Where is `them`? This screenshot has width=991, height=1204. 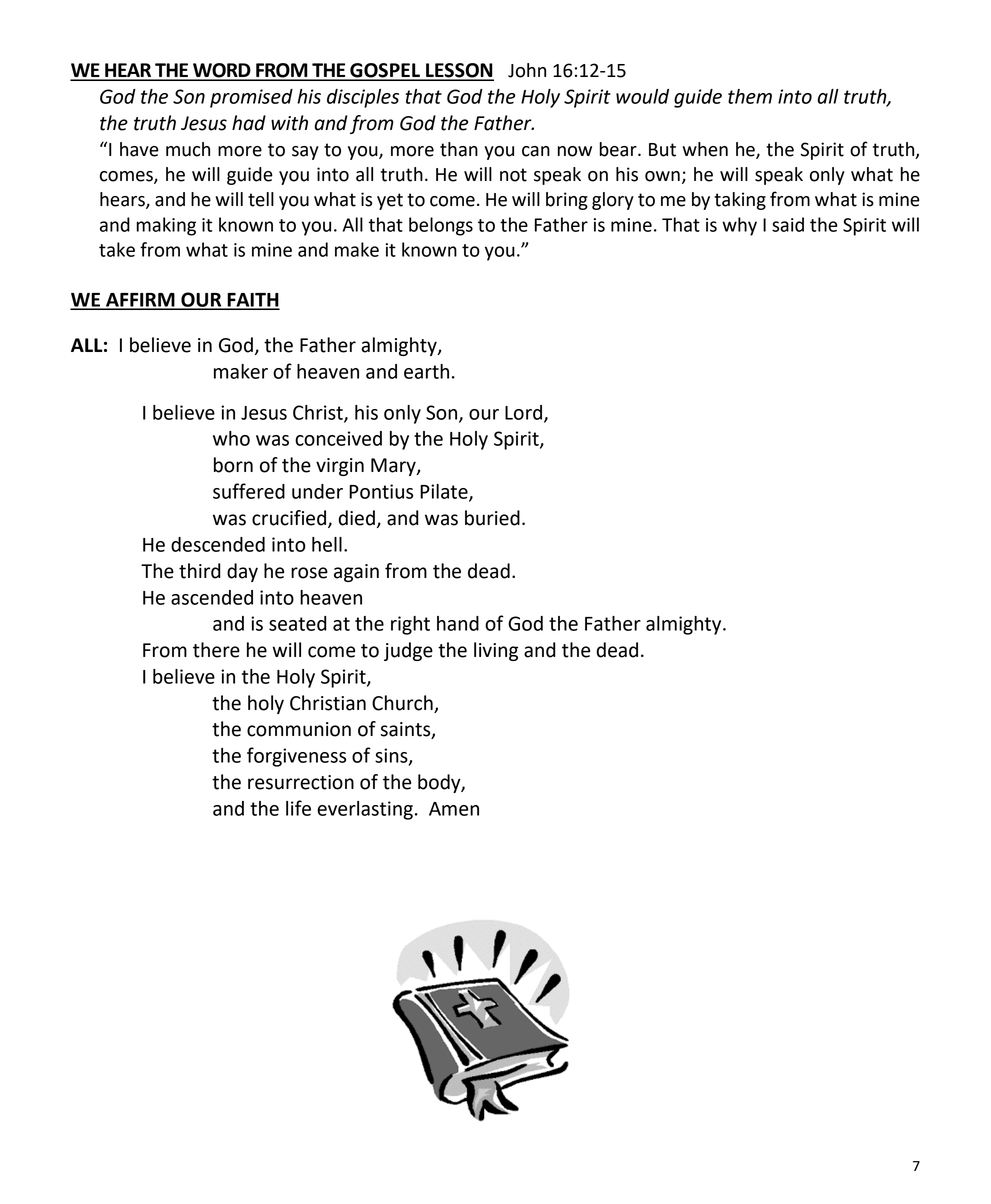 them is located at coordinates (750, 96).
